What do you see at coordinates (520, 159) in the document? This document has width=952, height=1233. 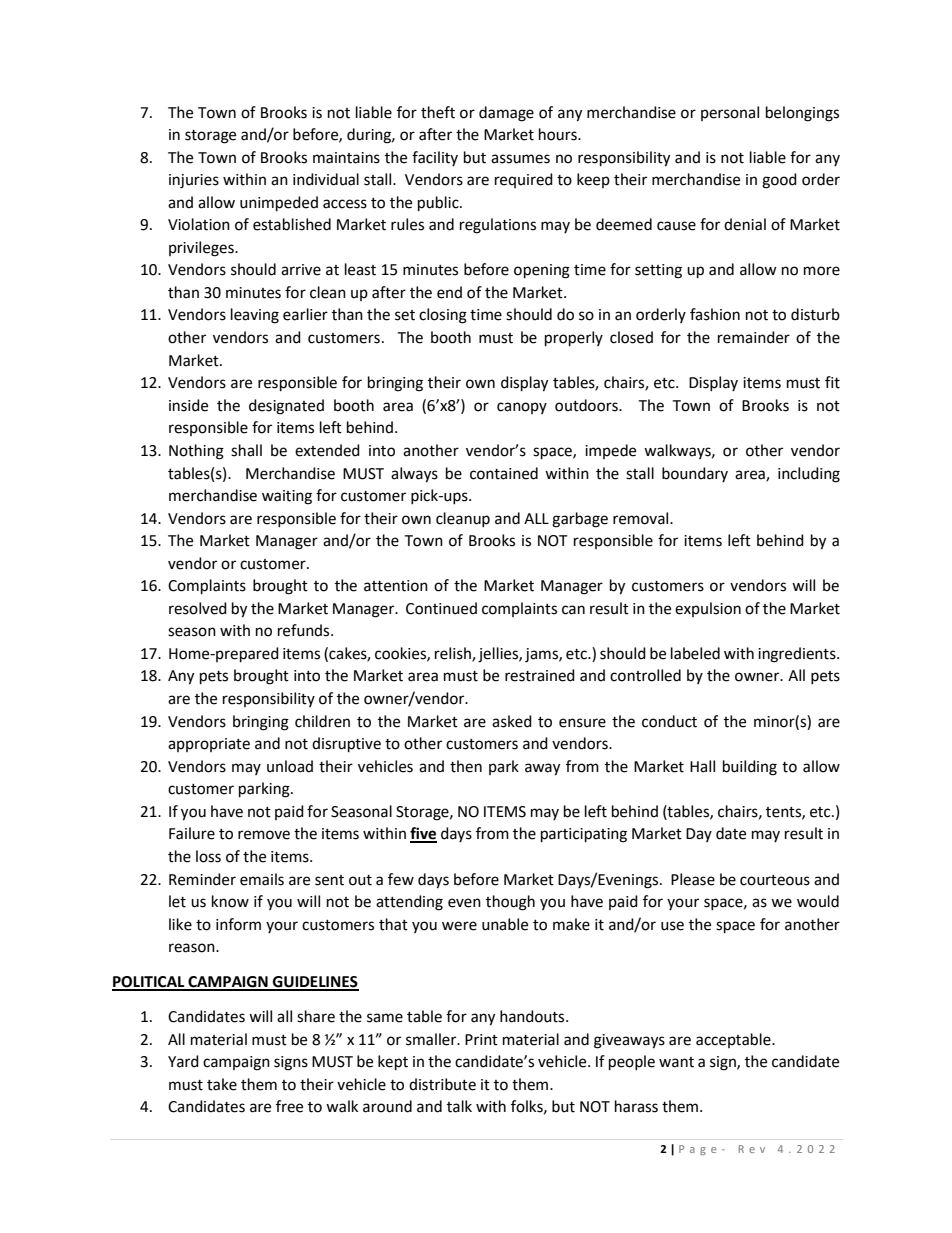 I see `assumes` at bounding box center [520, 159].
